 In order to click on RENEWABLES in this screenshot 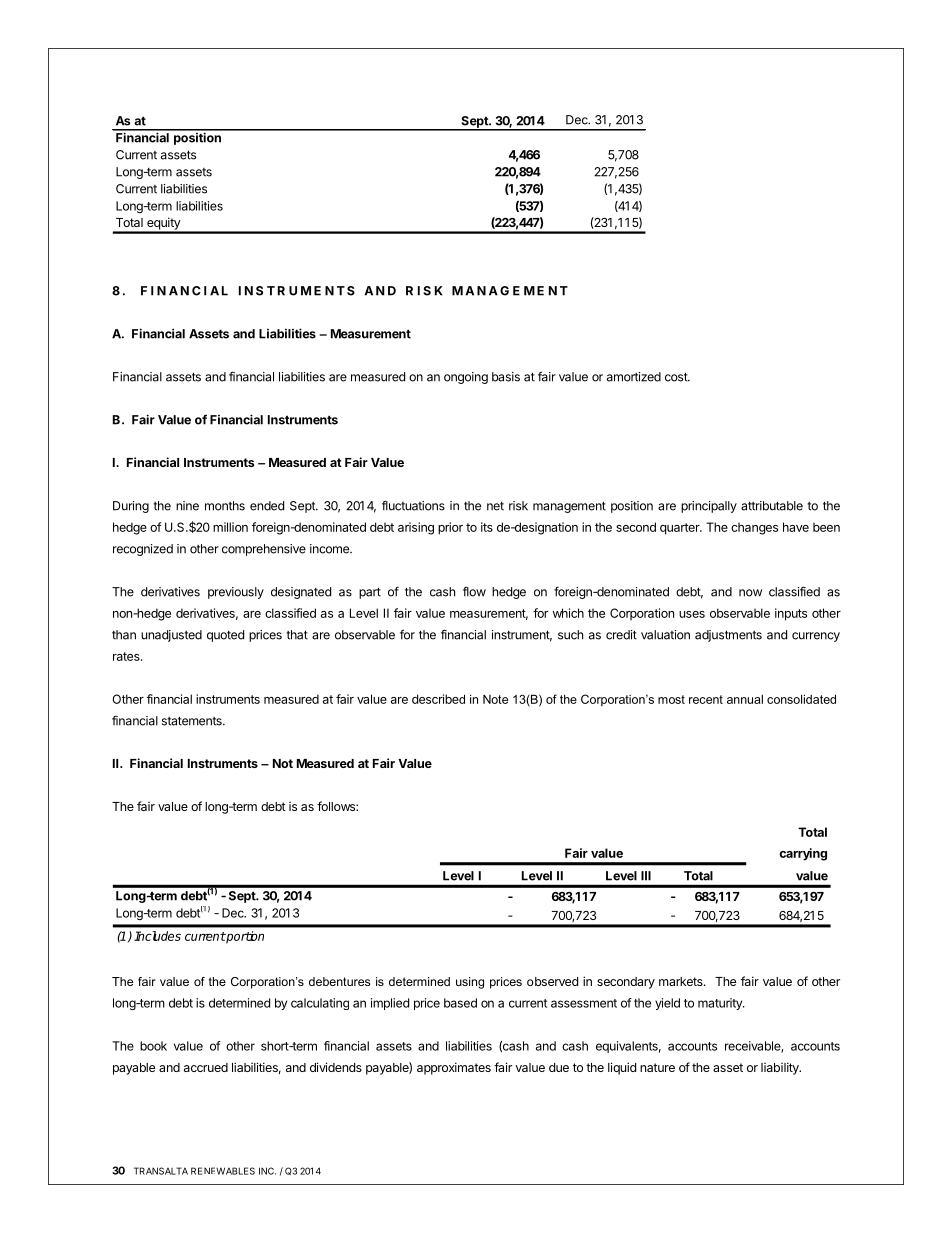, I will do `click(223, 1171)`.
